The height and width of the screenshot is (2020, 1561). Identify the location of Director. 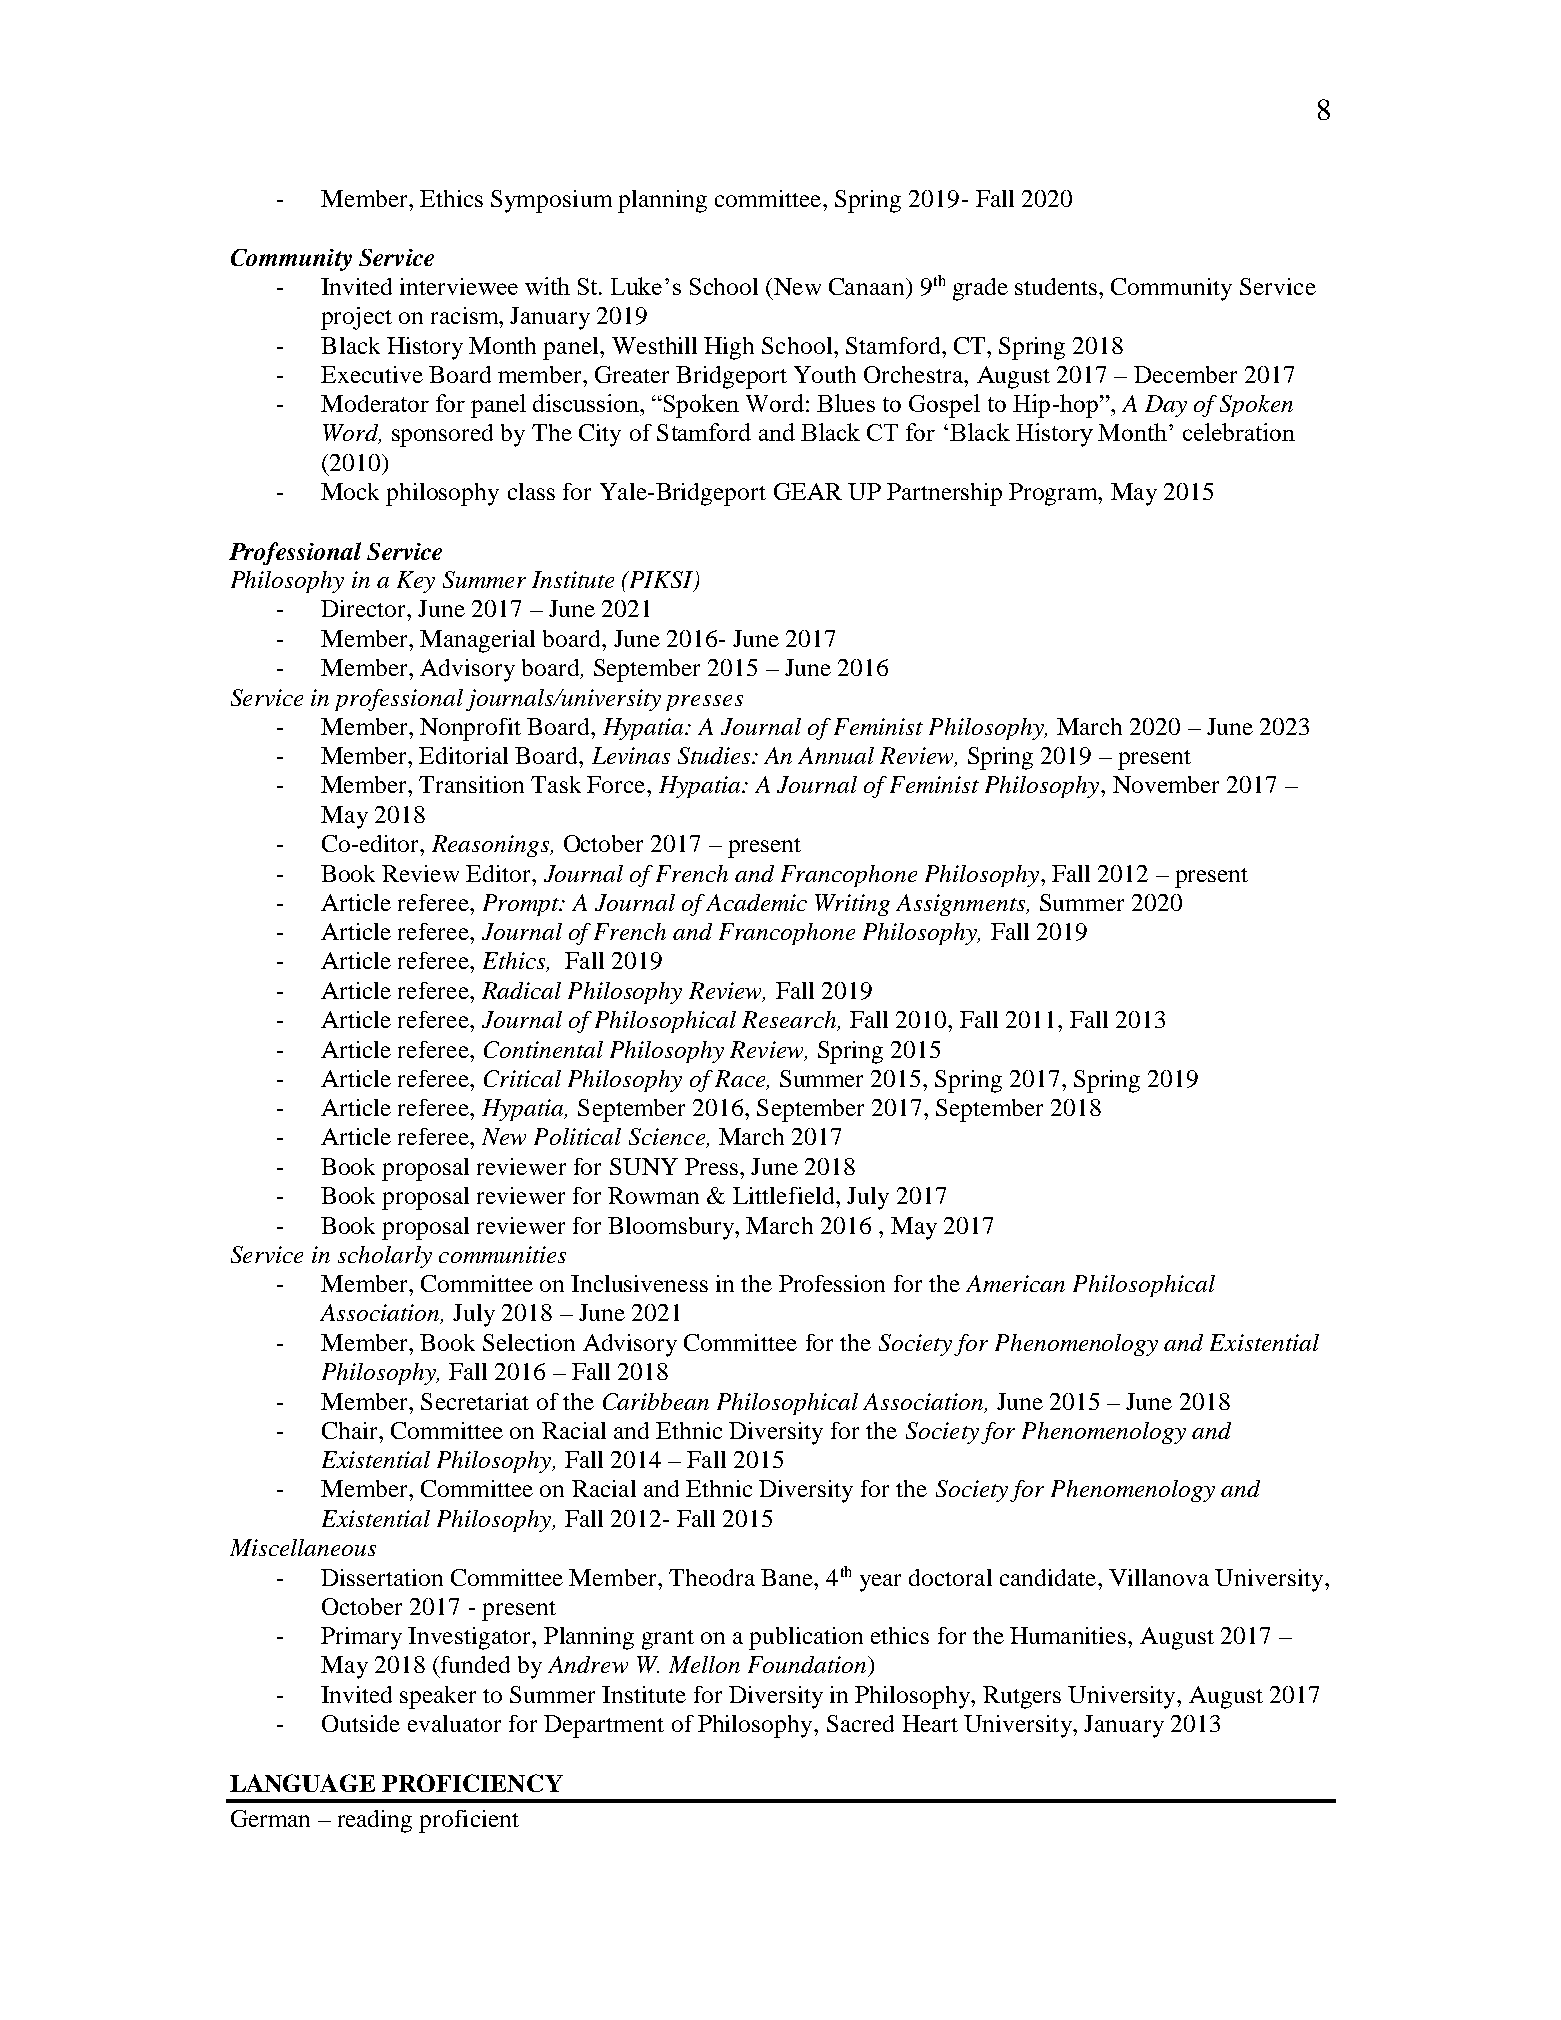
(365, 608).
